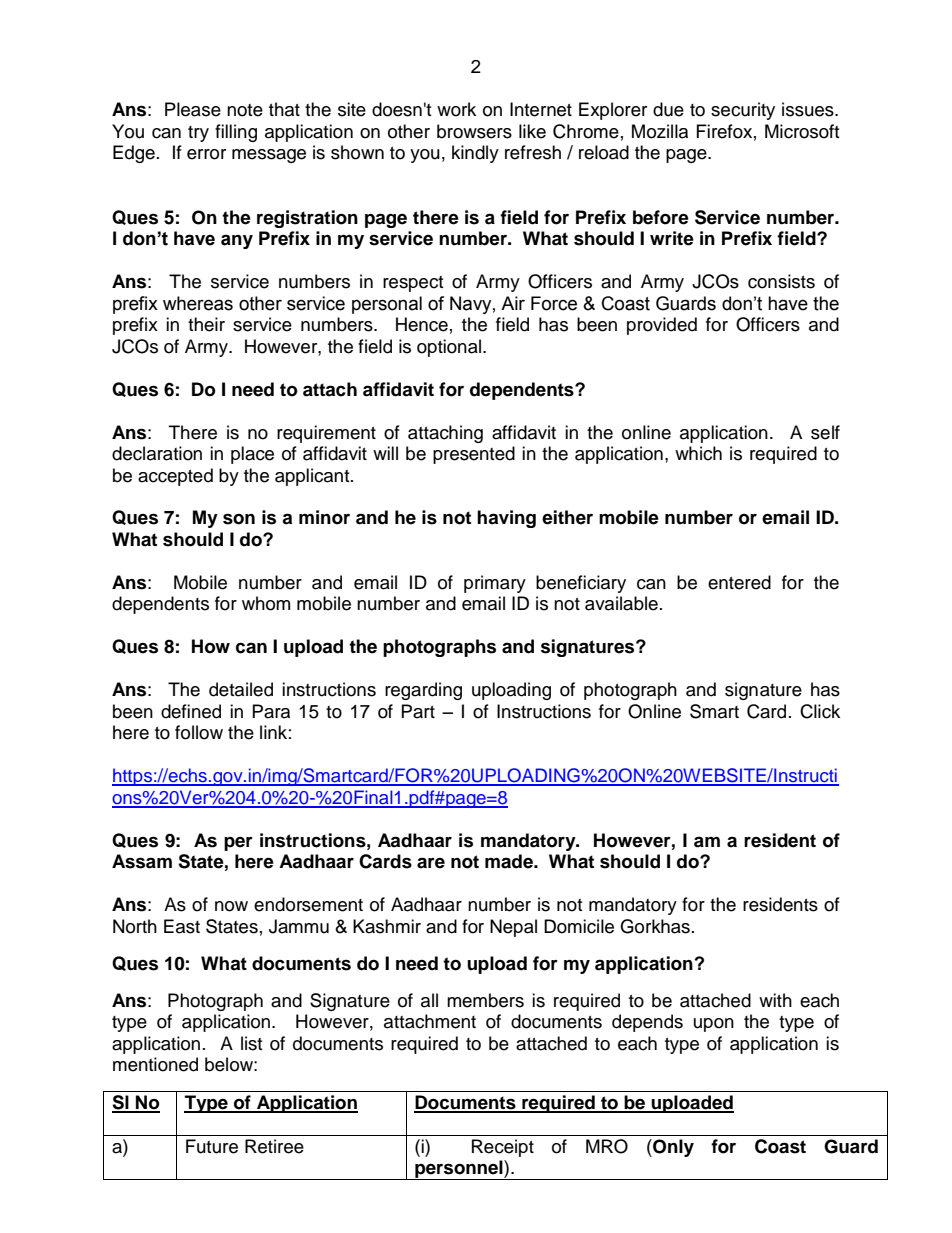 The image size is (952, 1233). I want to click on whom, so click(266, 603).
